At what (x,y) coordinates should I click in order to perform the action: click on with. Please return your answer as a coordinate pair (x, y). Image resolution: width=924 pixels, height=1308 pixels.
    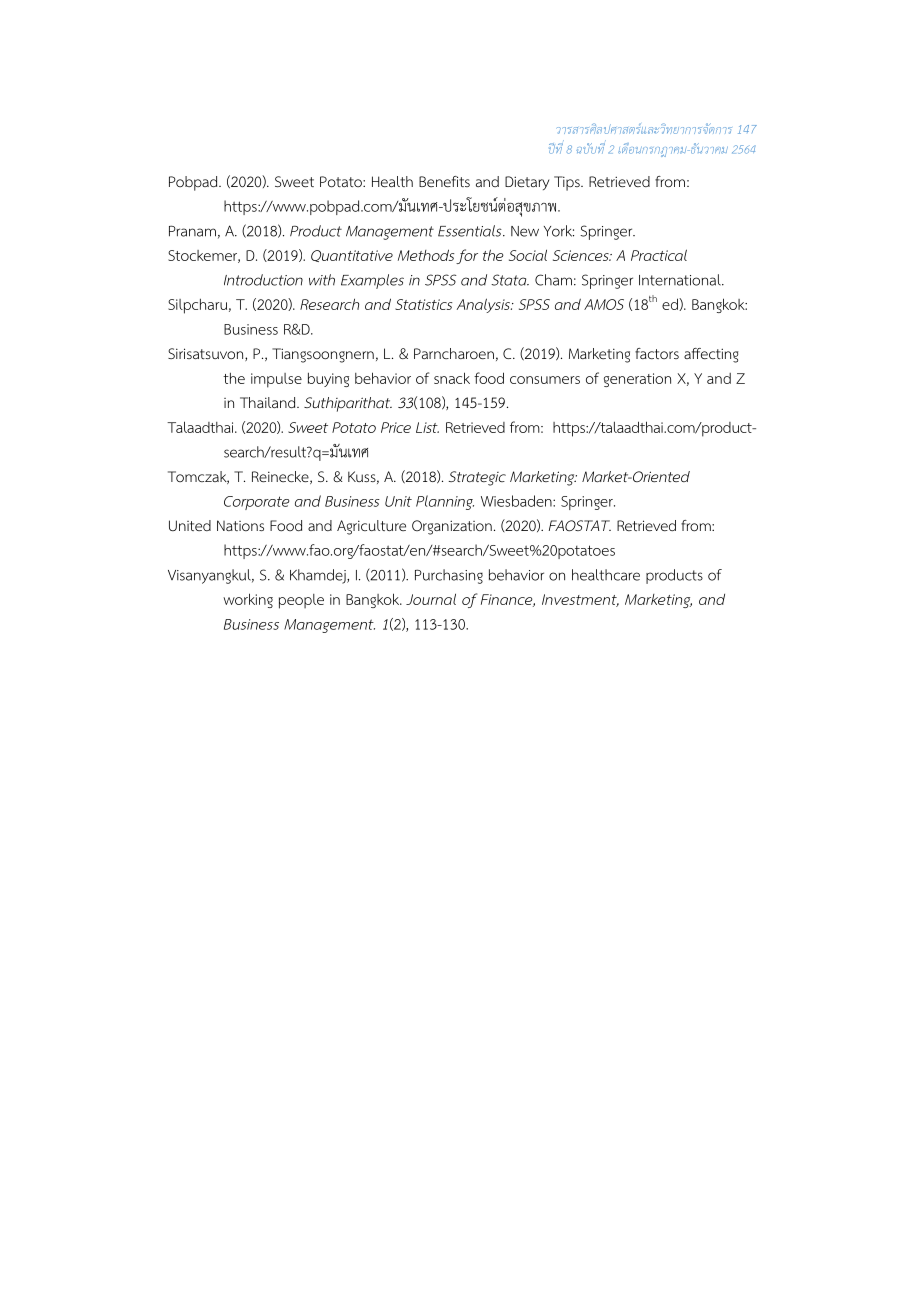
    Looking at the image, I should click on (322, 280).
